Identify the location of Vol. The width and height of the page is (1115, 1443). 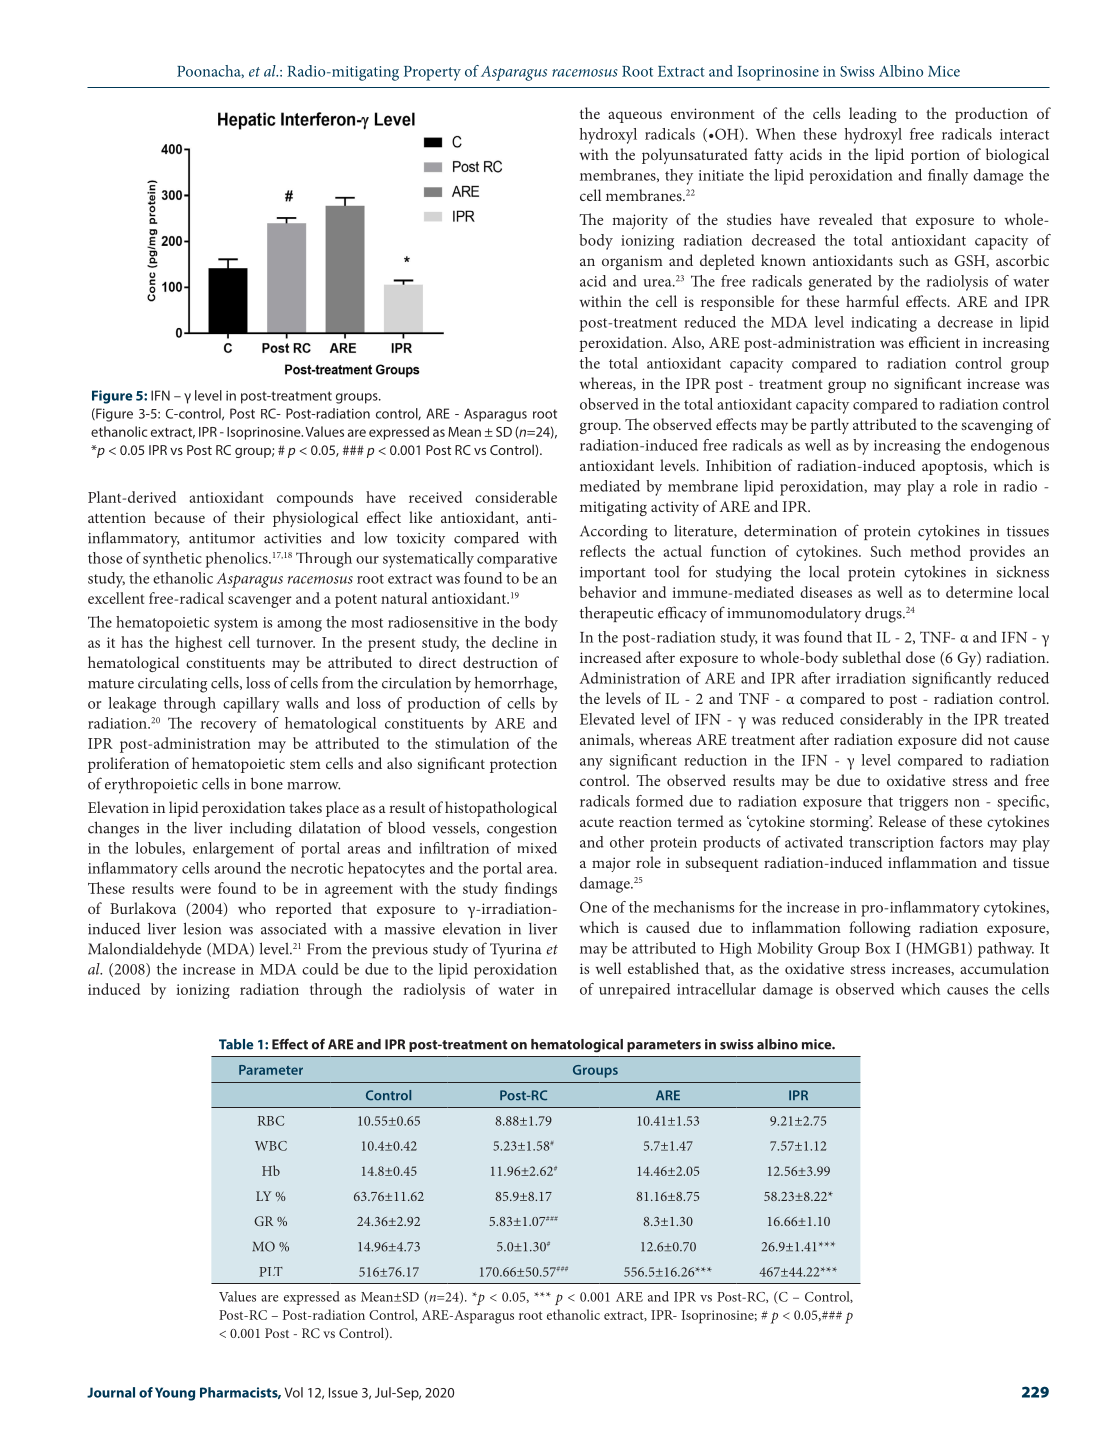
(294, 1392).
